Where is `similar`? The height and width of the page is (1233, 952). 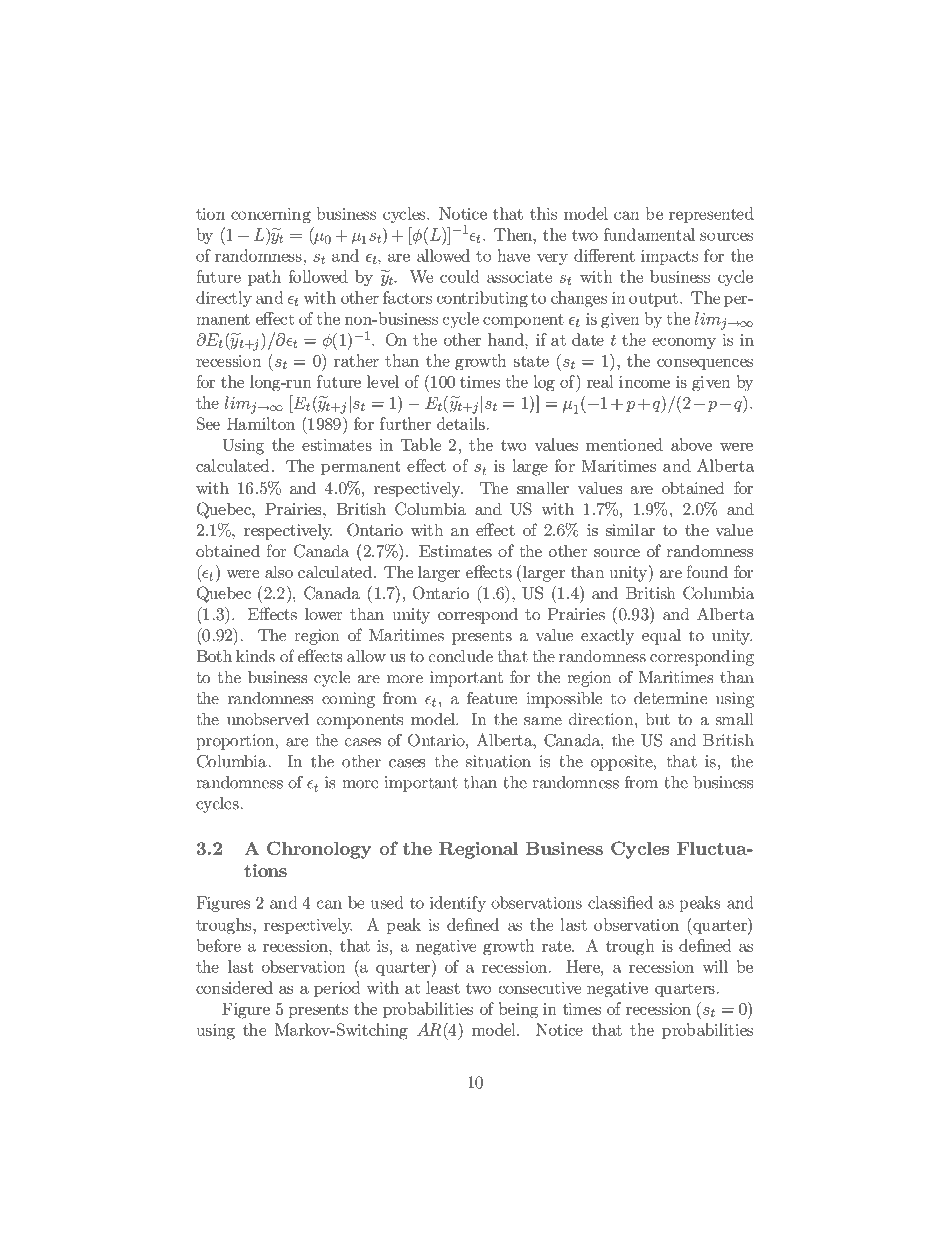
similar is located at coordinates (630, 530).
